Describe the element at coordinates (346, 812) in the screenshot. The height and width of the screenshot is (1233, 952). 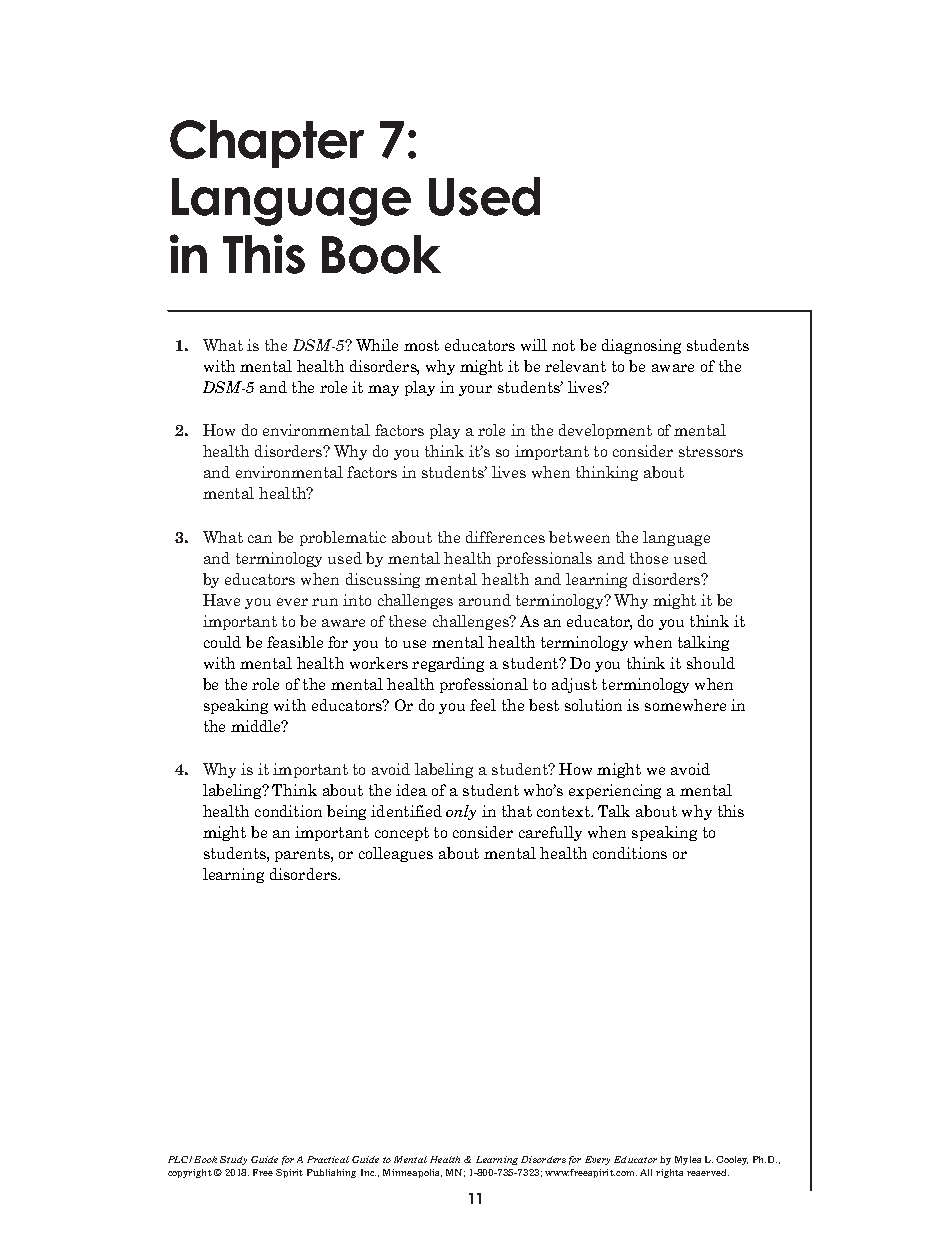
I see `being` at that location.
